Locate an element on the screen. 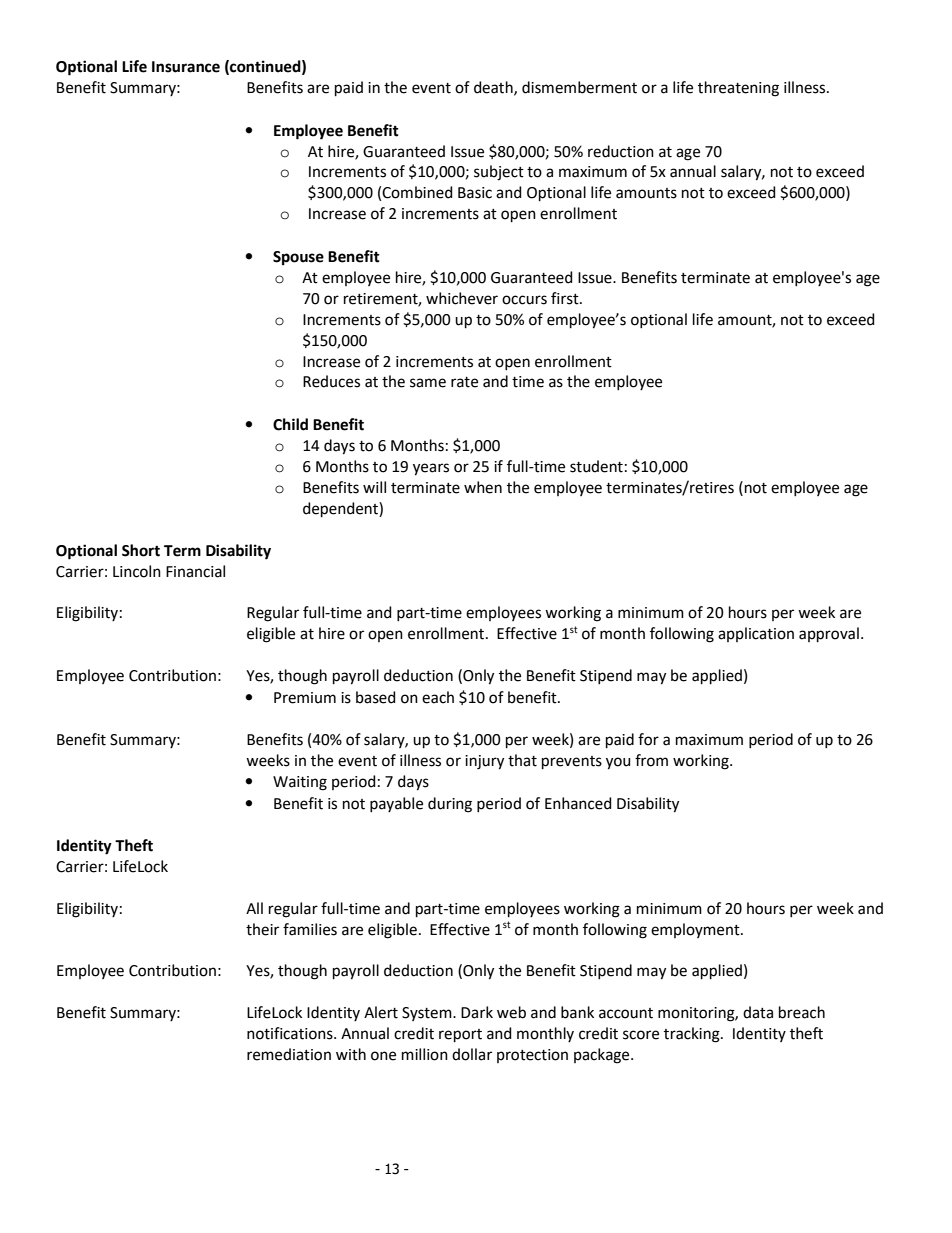  Dark is located at coordinates (477, 1012).
